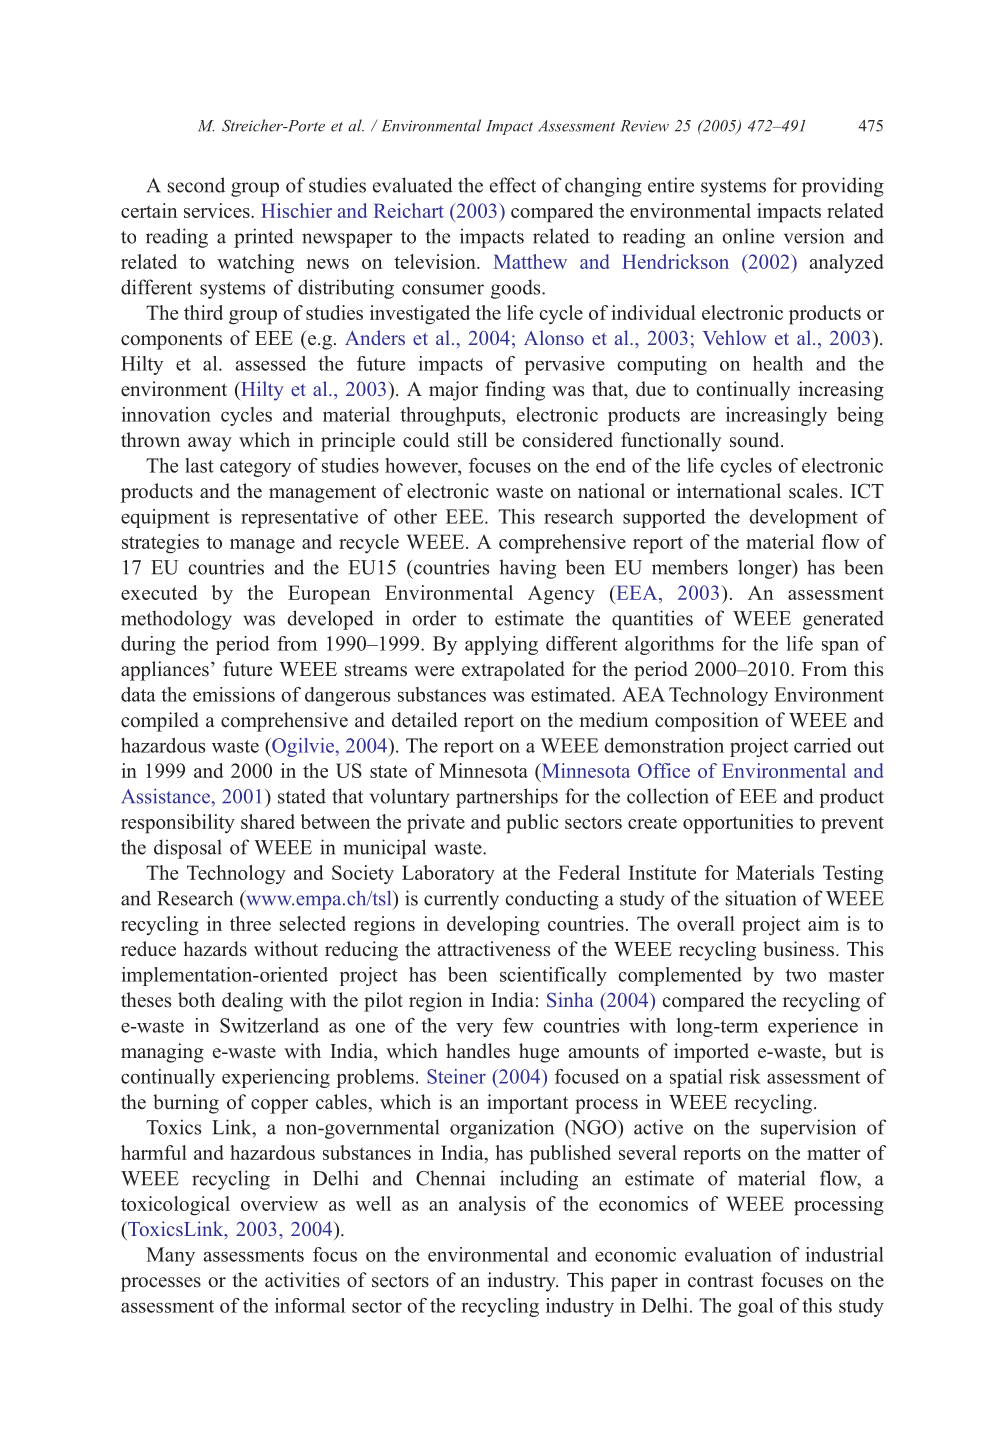  What do you see at coordinates (252, 1002) in the image?
I see `dealing` at bounding box center [252, 1002].
